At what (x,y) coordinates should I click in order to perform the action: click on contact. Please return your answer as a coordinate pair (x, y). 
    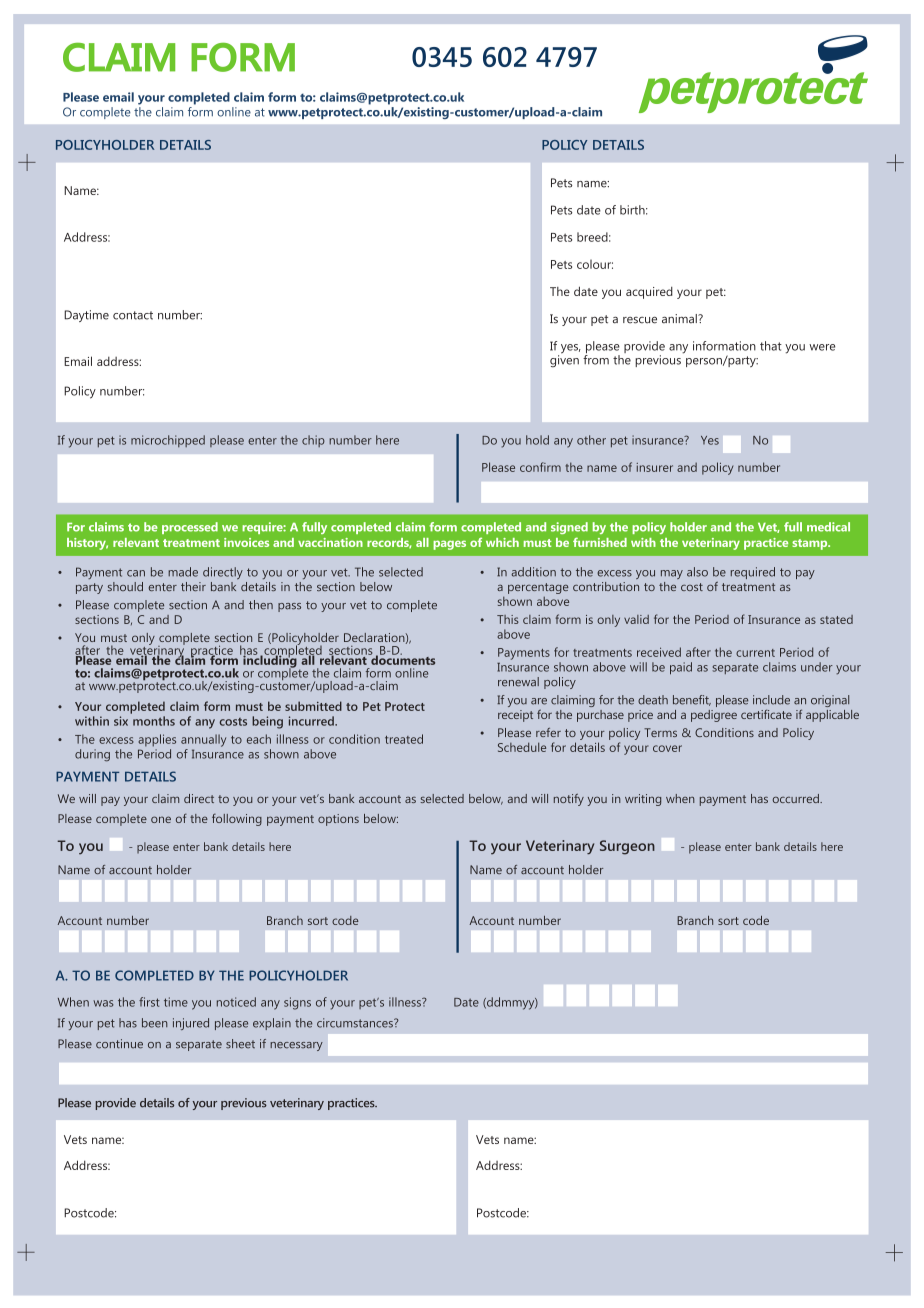
    Looking at the image, I should click on (133, 315).
